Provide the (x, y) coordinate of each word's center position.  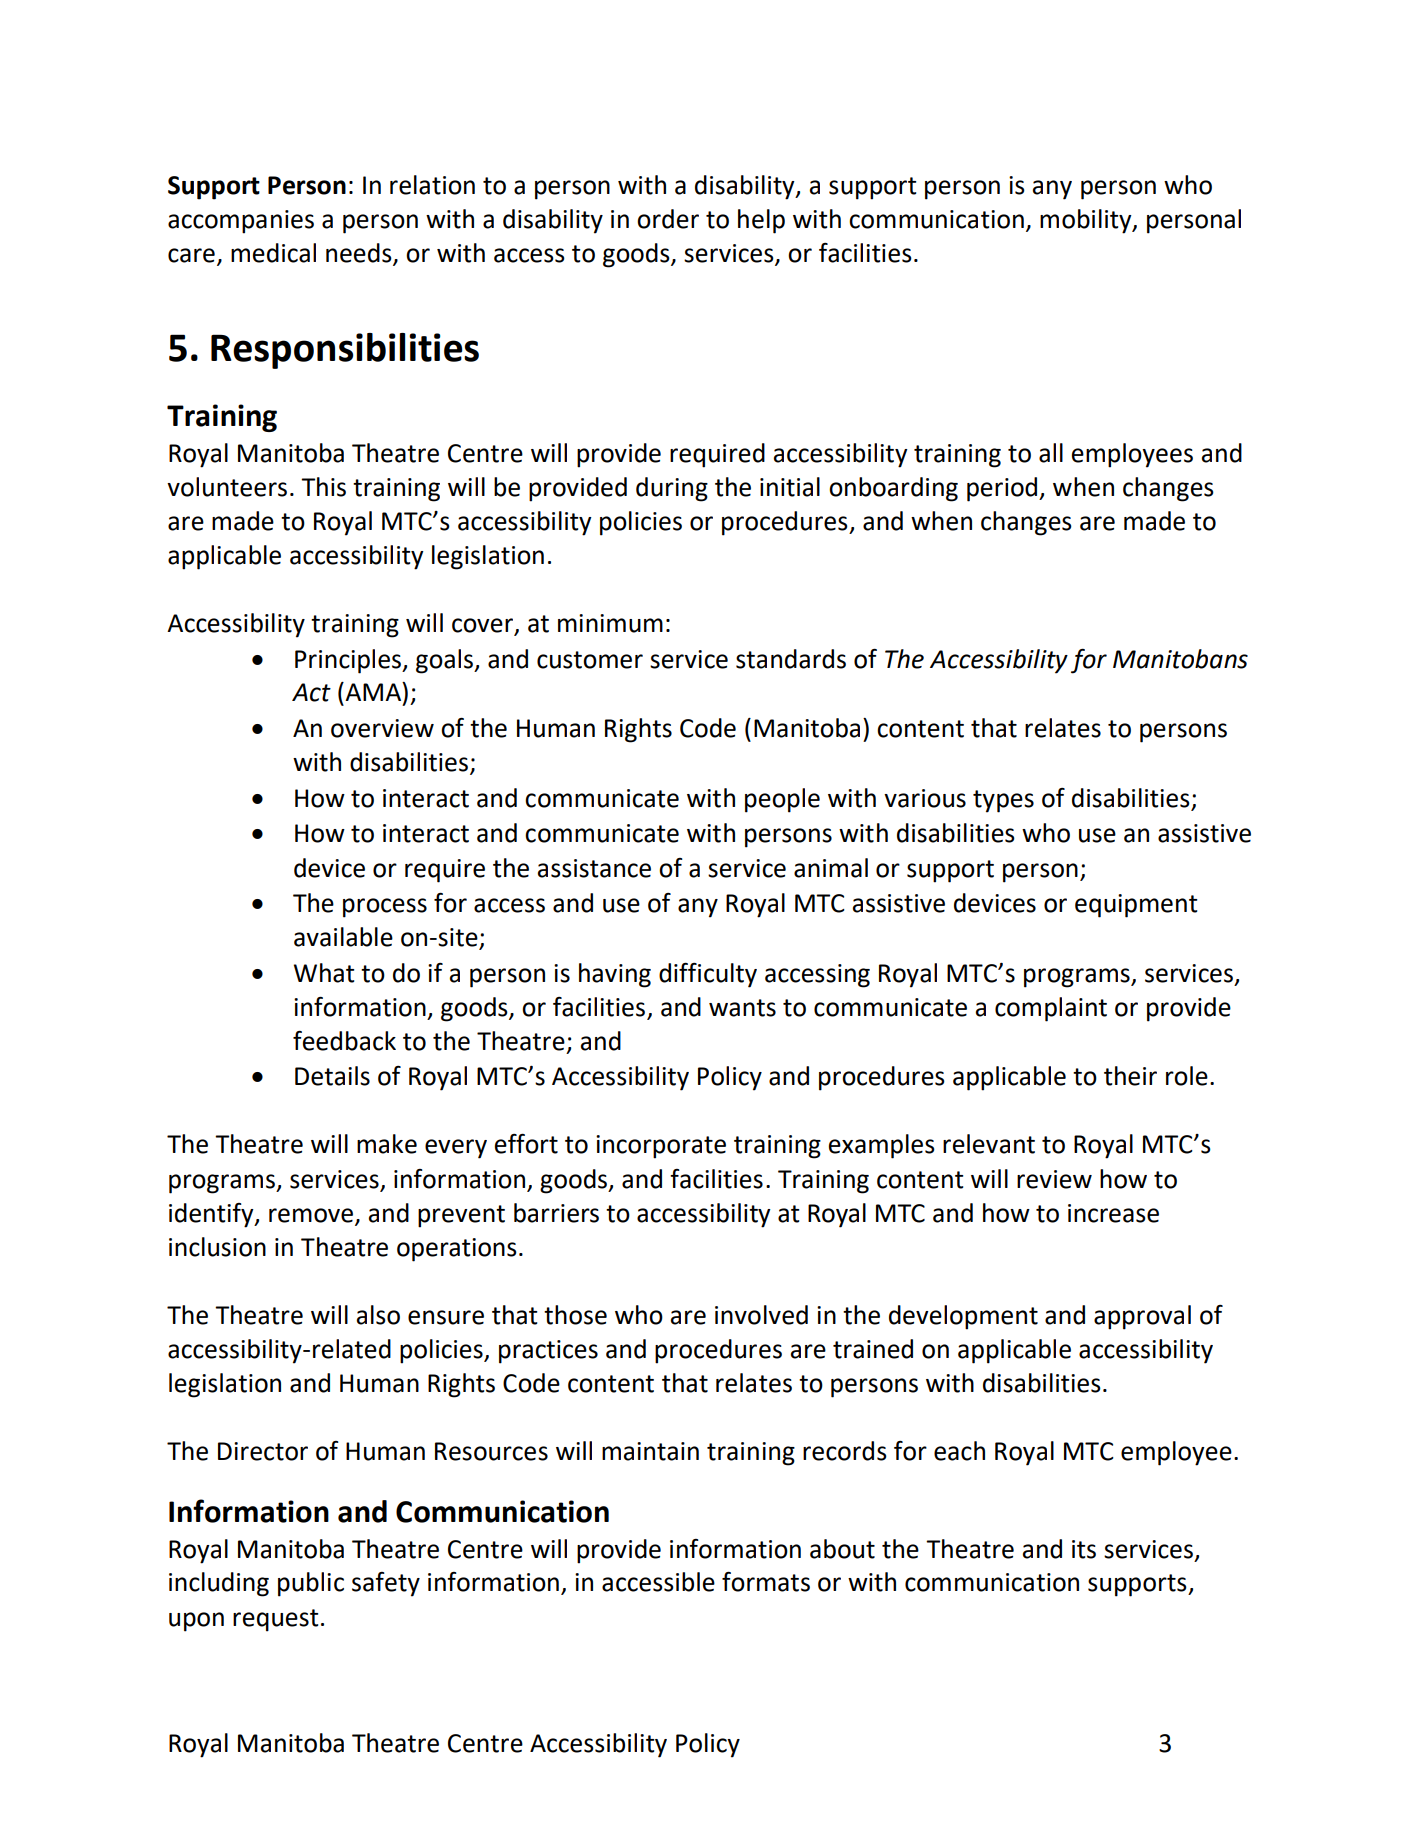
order (668, 219)
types (1003, 801)
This (323, 487)
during (672, 489)
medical (273, 253)
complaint (1051, 1009)
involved (761, 1315)
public (311, 1584)
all (1051, 453)
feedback (344, 1041)
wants (742, 1008)
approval (1142, 1317)
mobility (1087, 221)
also (378, 1315)
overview (382, 728)
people (782, 800)
